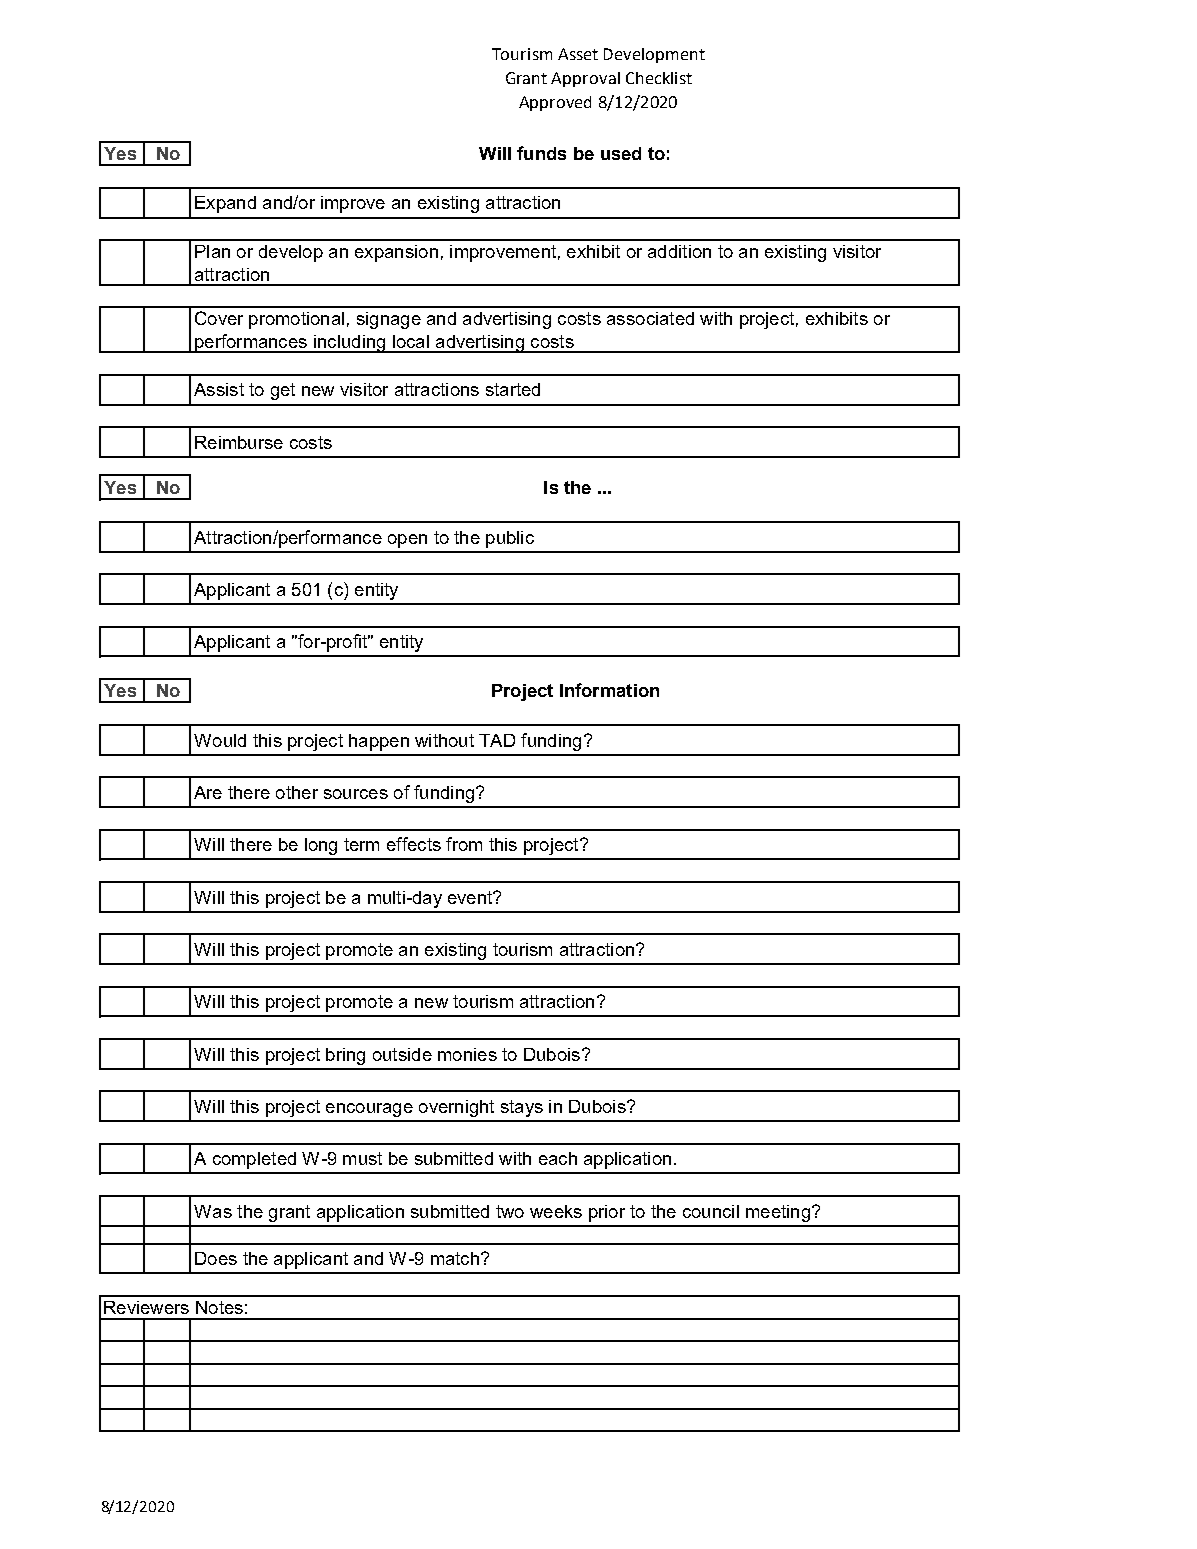 Image resolution: width=1197 pixels, height=1549 pixels. Describe the element at coordinates (225, 204) in the page. I see `Expand` at that location.
